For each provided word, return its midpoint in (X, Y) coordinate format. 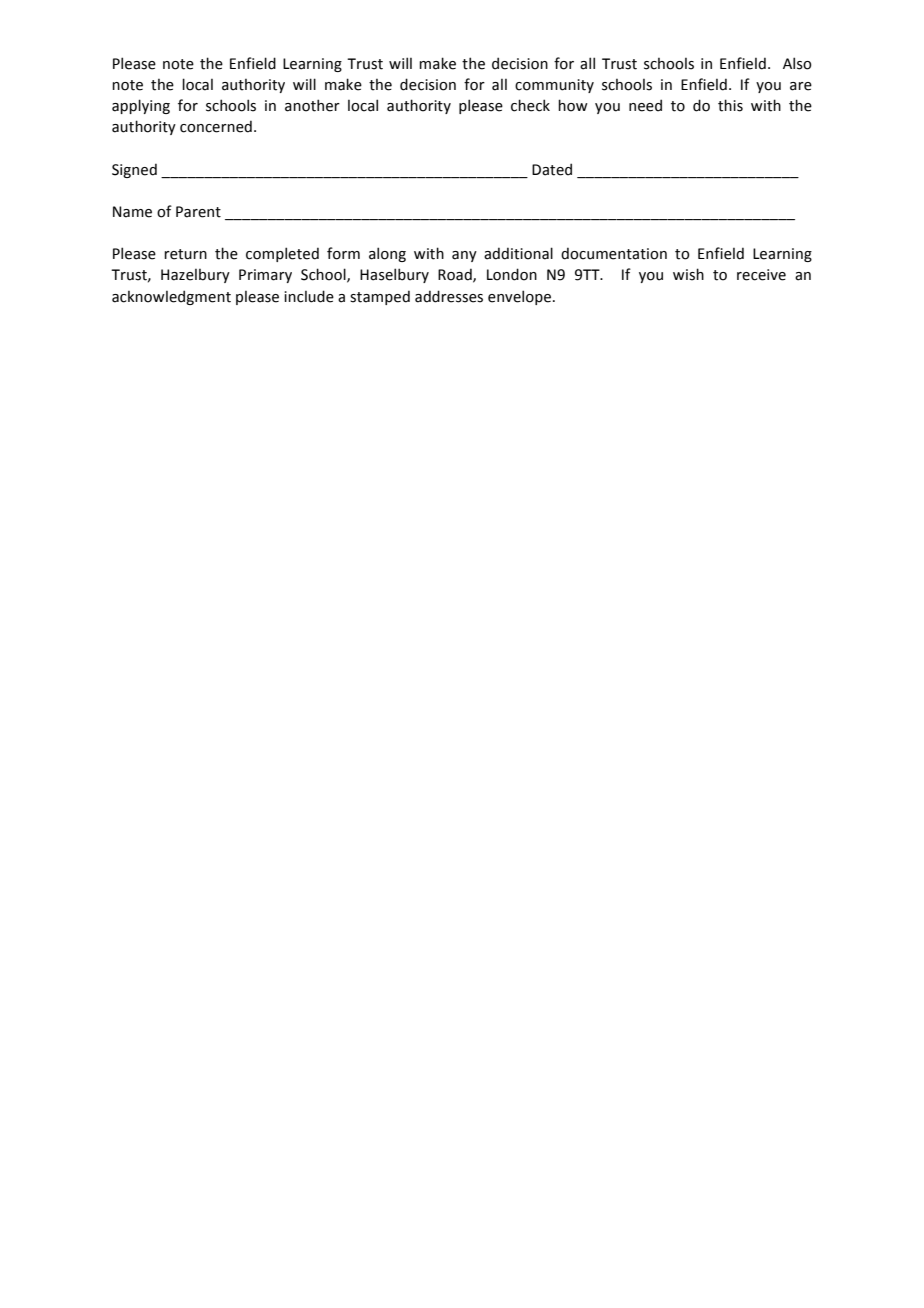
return (185, 254)
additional (518, 253)
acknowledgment (171, 297)
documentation (614, 253)
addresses (449, 296)
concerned (216, 126)
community (554, 86)
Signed (134, 170)
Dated (552, 169)
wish (688, 274)
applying (141, 106)
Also (797, 63)
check (530, 105)
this (730, 105)
